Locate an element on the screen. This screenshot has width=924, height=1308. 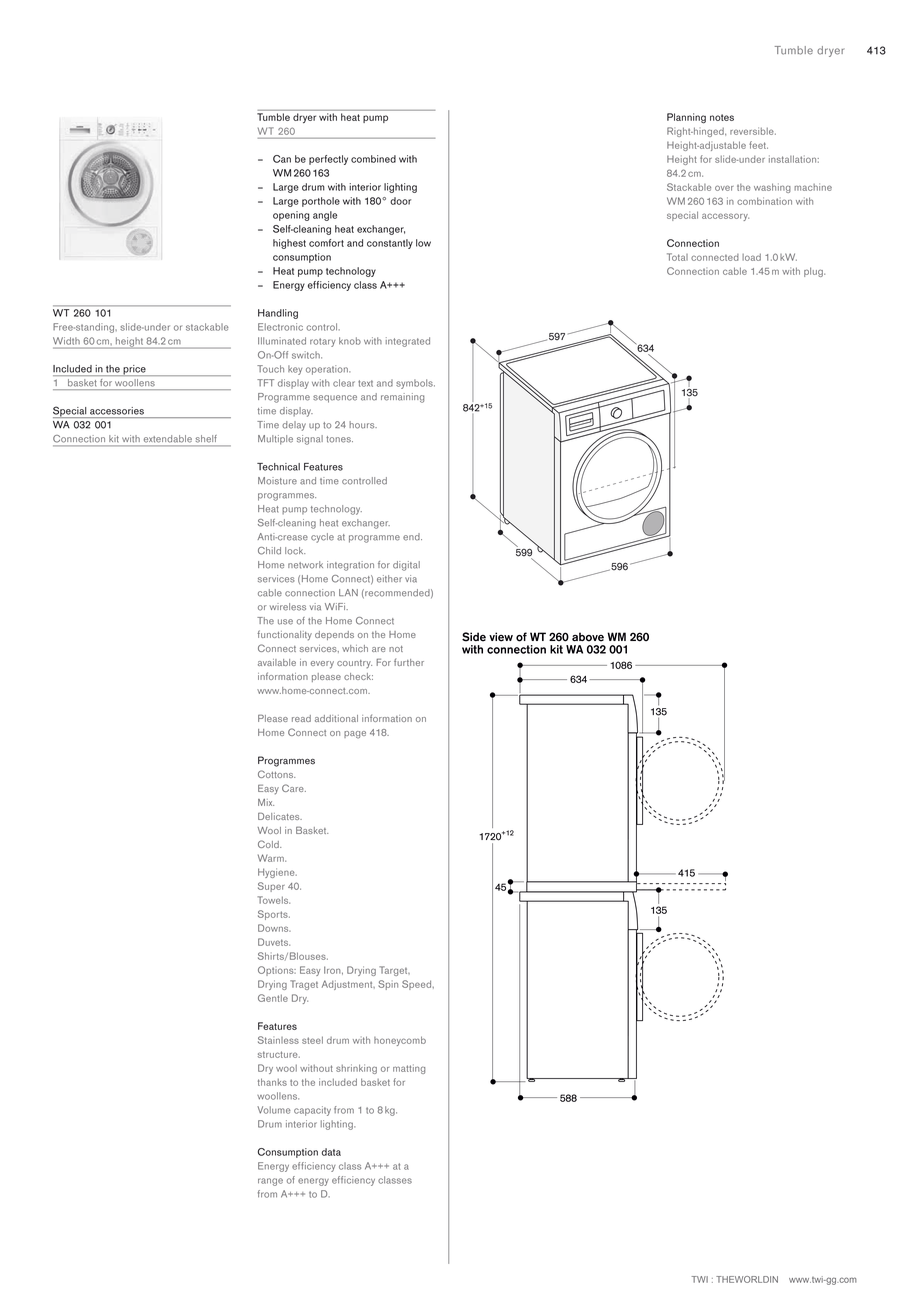
digital is located at coordinates (406, 566).
